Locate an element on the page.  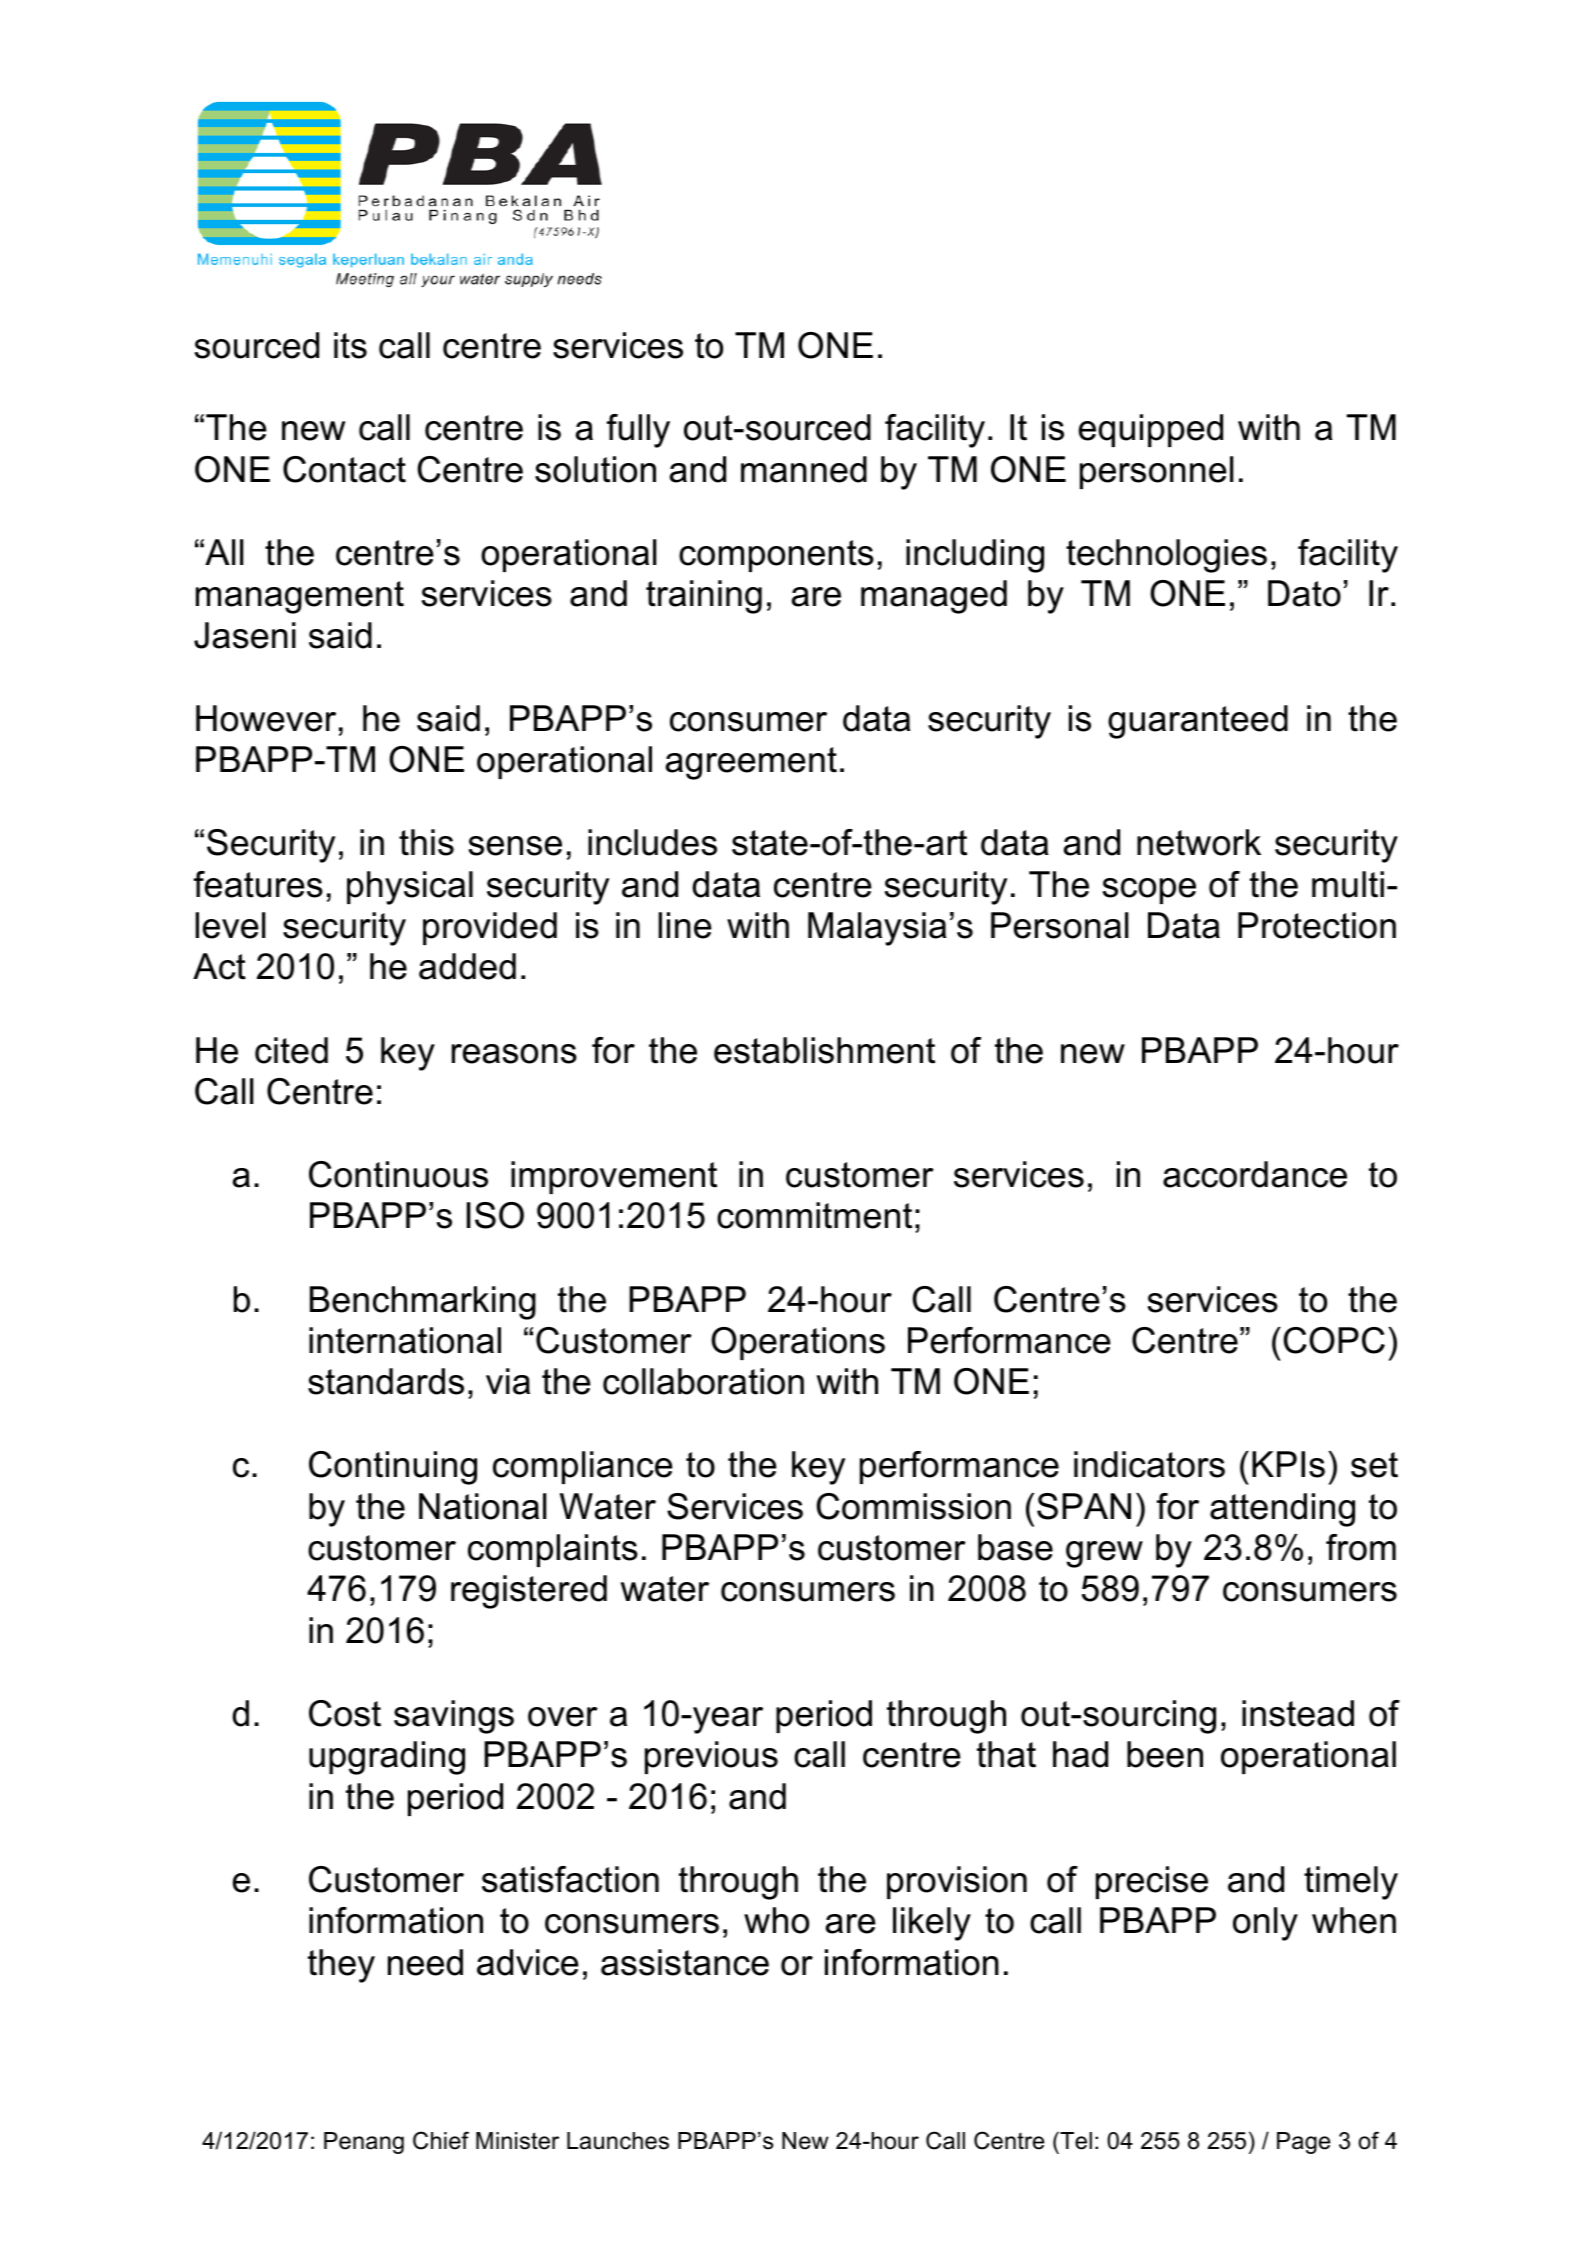
indicators is located at coordinates (1149, 1464).
